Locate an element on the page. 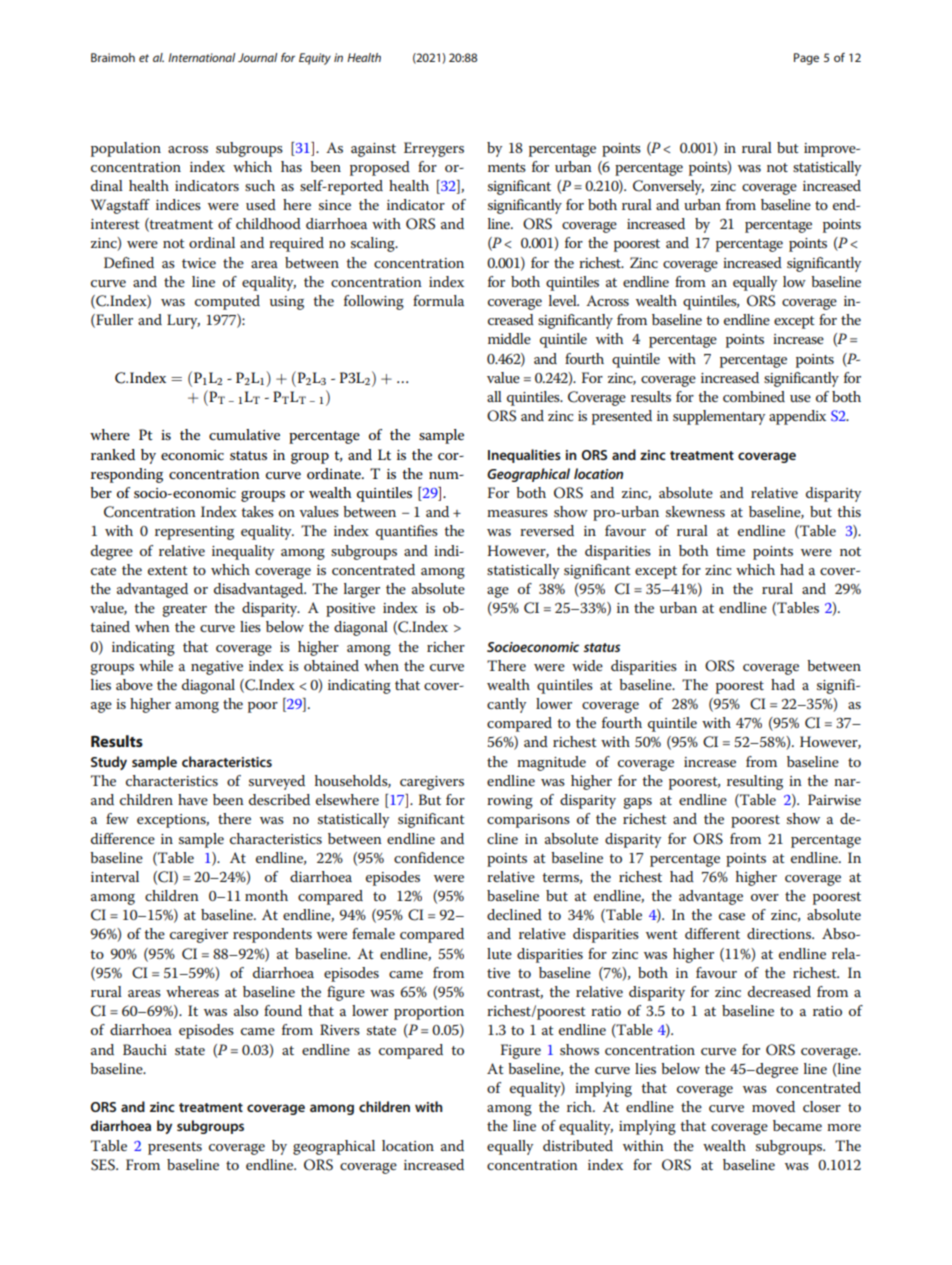 The width and height of the page is (952, 1265). greater is located at coordinates (184, 610).
